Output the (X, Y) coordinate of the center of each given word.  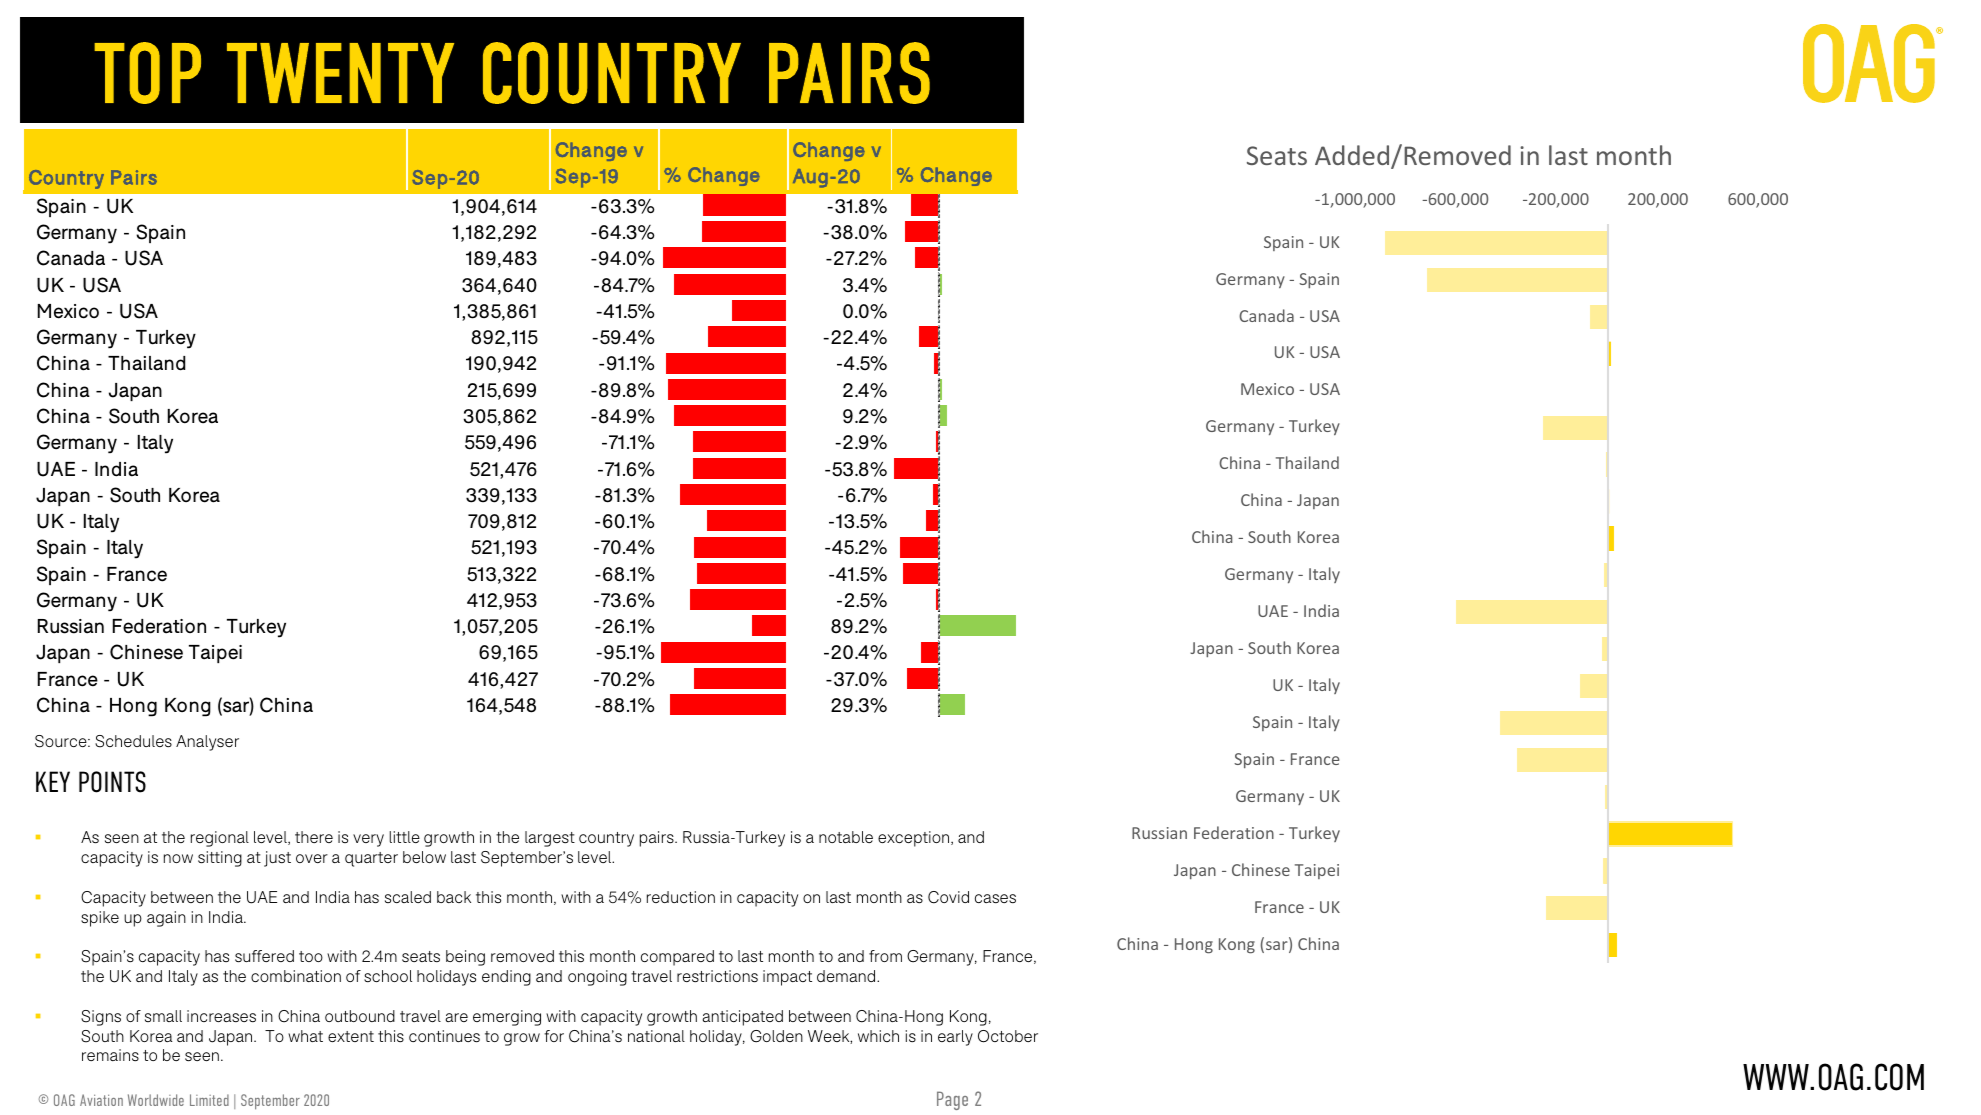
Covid (948, 897)
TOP (147, 73)
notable (846, 837)
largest (550, 839)
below (424, 857)
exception (915, 839)
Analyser (207, 743)
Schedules (133, 741)
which (878, 1036)
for (554, 1036)
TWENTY (340, 73)
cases (995, 898)
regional (220, 839)
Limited (209, 1100)
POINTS (112, 782)
